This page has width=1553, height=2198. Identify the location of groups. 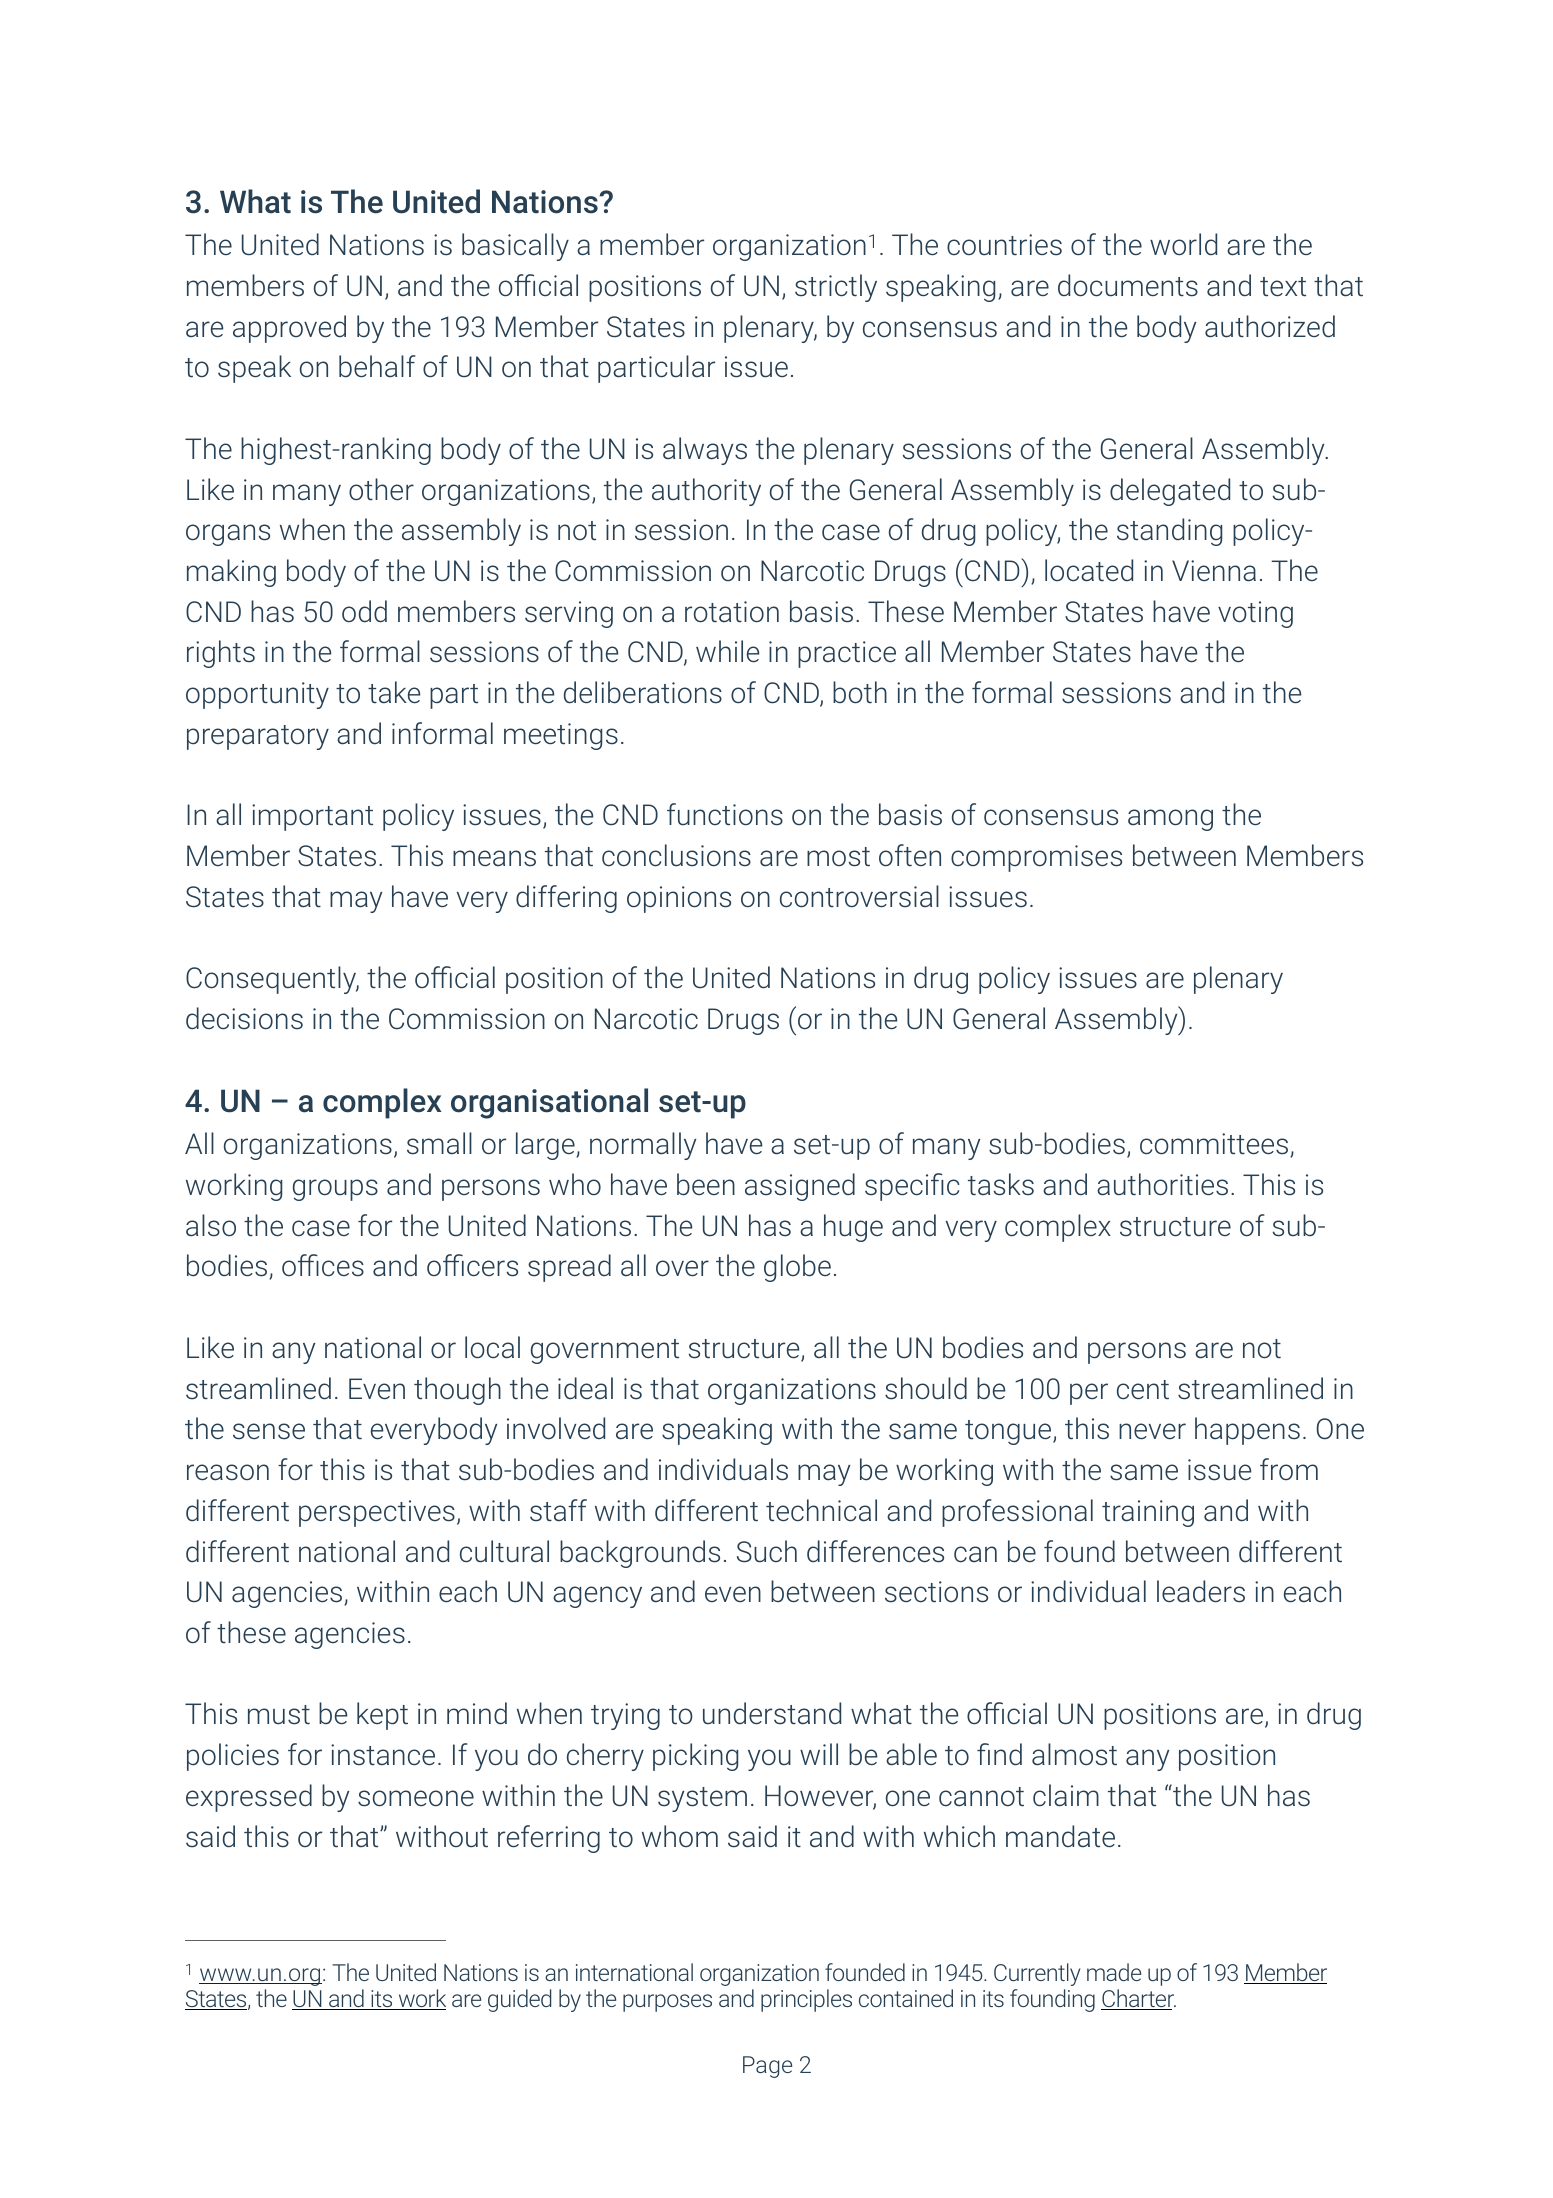
(335, 1190).
